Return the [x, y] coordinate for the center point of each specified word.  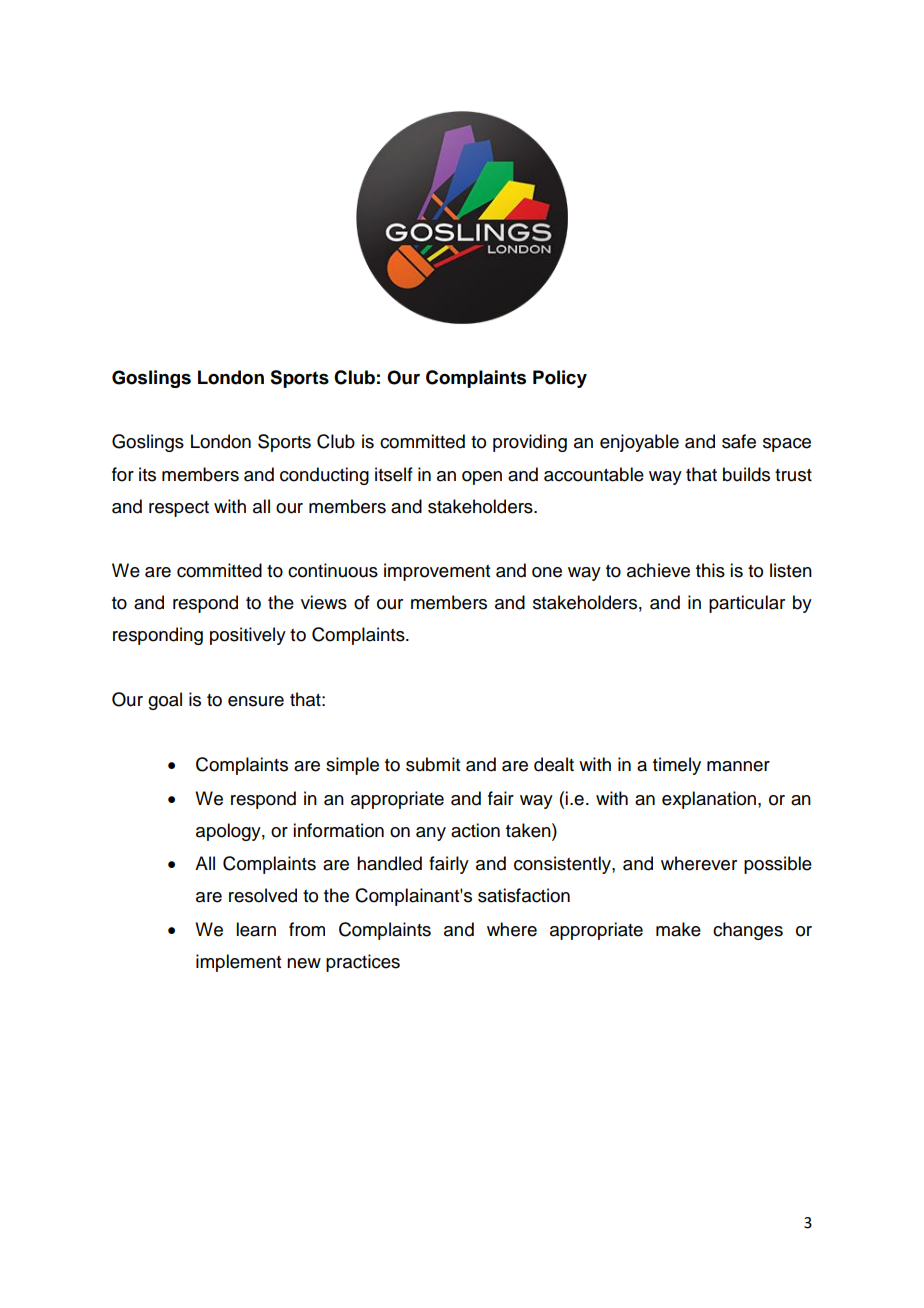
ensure [256, 701]
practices [363, 963]
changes [748, 931]
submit [433, 764]
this [710, 570]
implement [238, 963]
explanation [709, 800]
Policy [560, 379]
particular [747, 604]
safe [739, 441]
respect [179, 509]
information [338, 830]
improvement [437, 572]
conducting [324, 476]
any [431, 834]
